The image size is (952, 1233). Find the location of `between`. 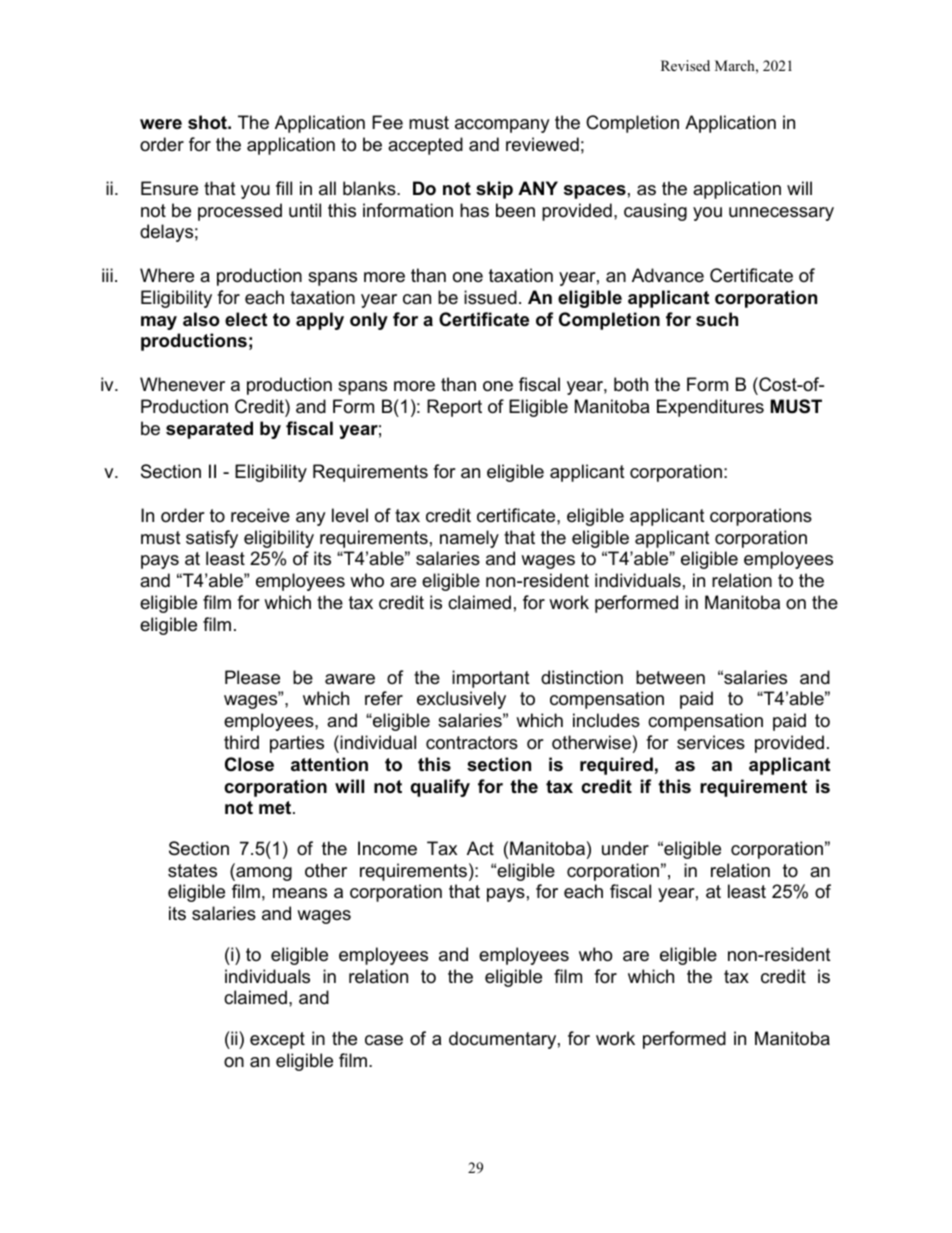

between is located at coordinates (670, 677).
